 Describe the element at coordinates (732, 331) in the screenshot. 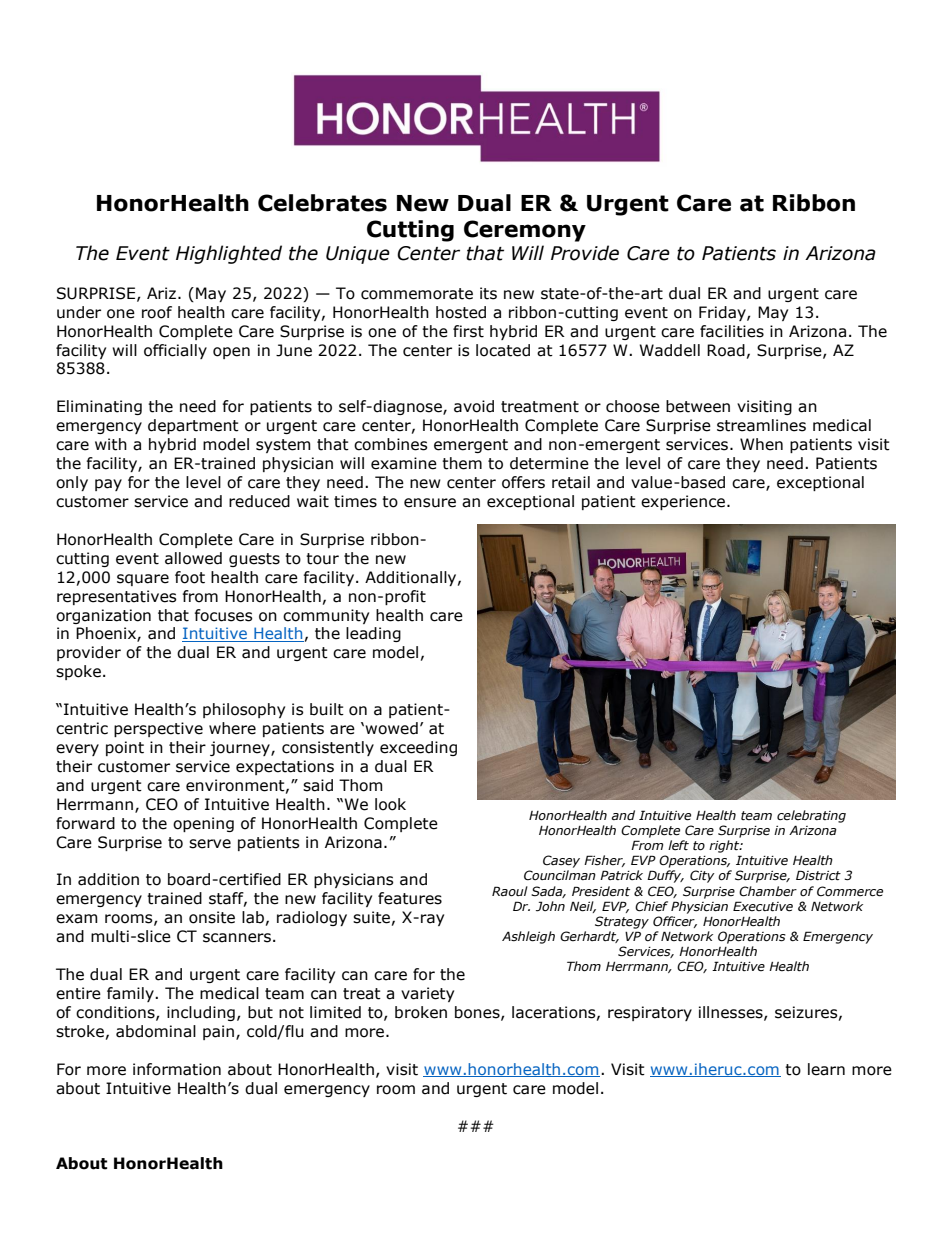

I see `facilities` at that location.
